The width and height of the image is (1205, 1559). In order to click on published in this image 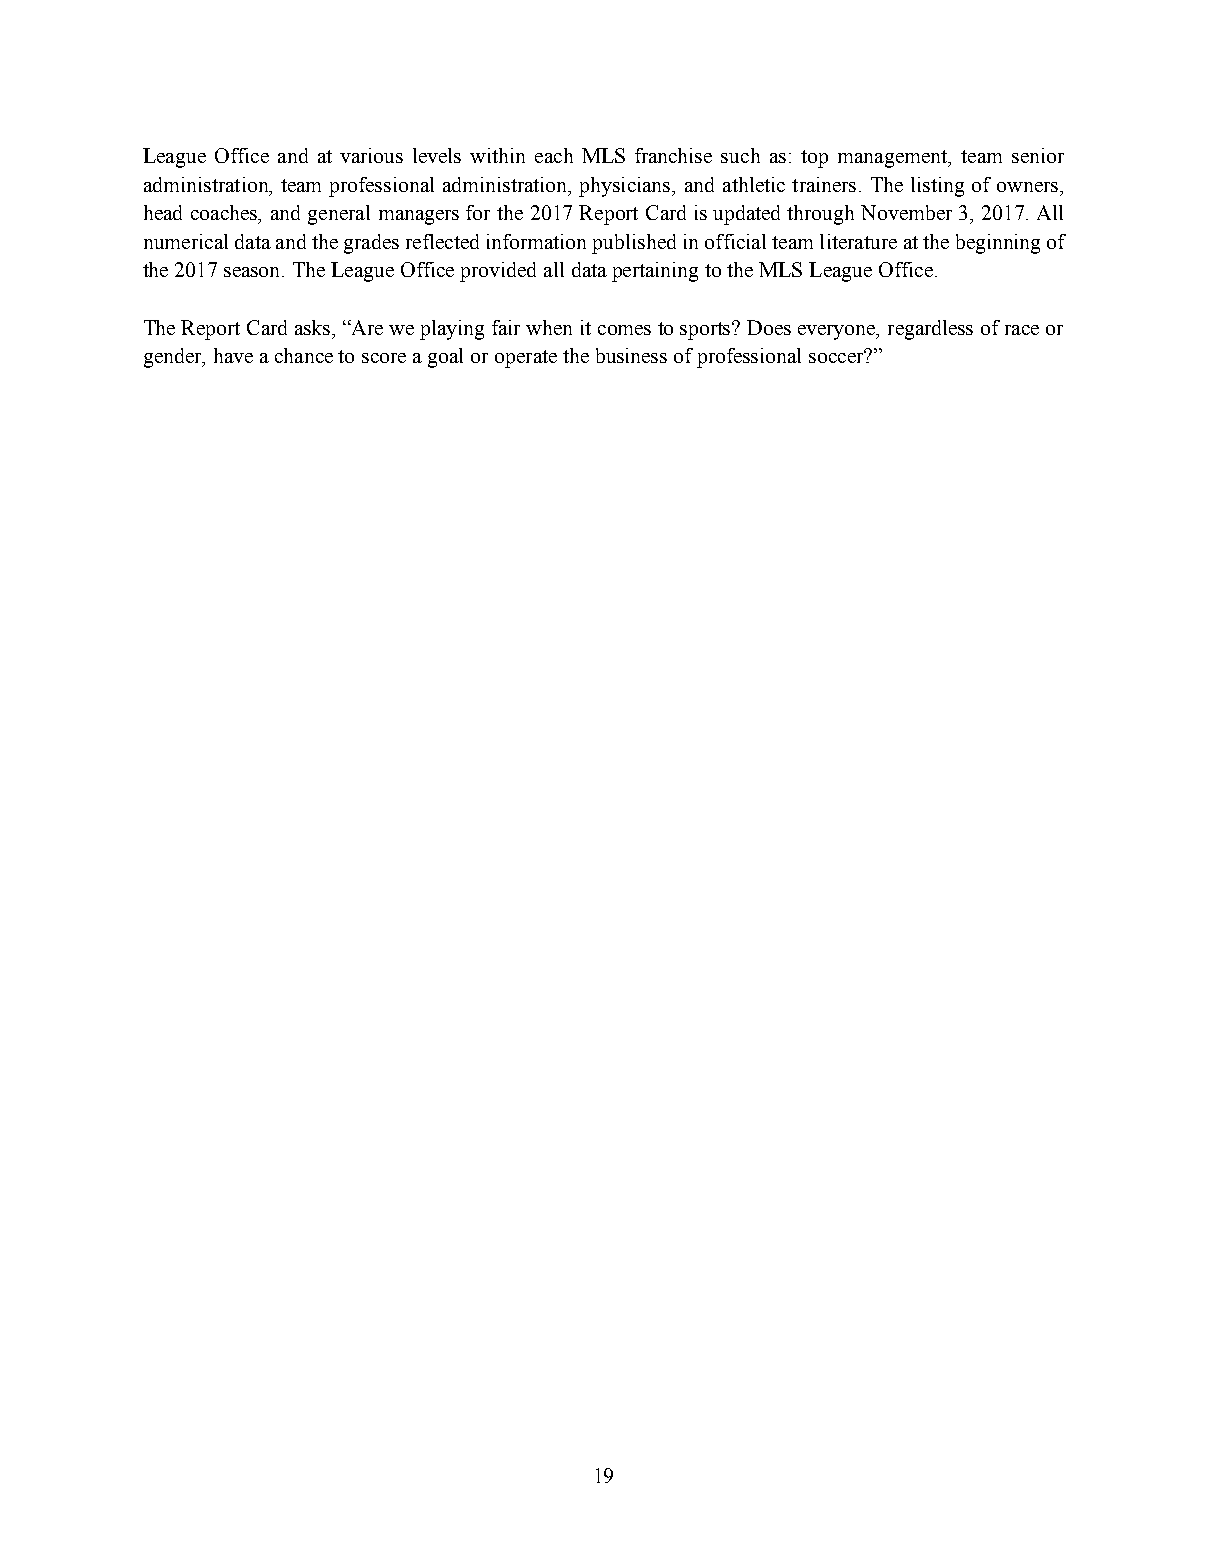, I will do `click(634, 244)`.
